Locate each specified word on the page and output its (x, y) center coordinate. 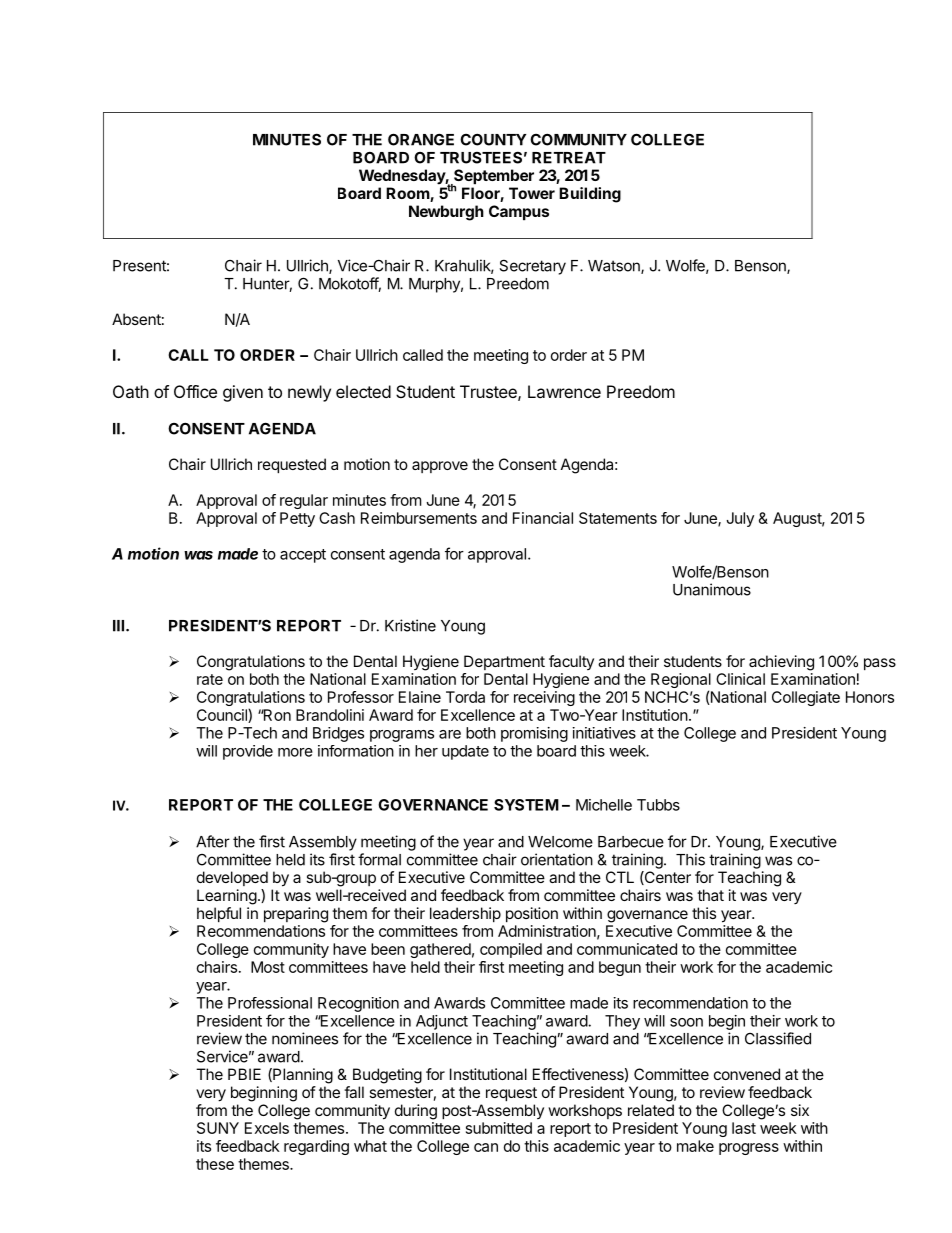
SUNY (218, 1128)
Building (590, 195)
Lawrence (564, 391)
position (532, 914)
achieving (781, 663)
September (493, 178)
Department (504, 662)
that (710, 895)
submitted (499, 1128)
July (740, 519)
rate (210, 679)
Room (408, 194)
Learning (227, 897)
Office (195, 391)
